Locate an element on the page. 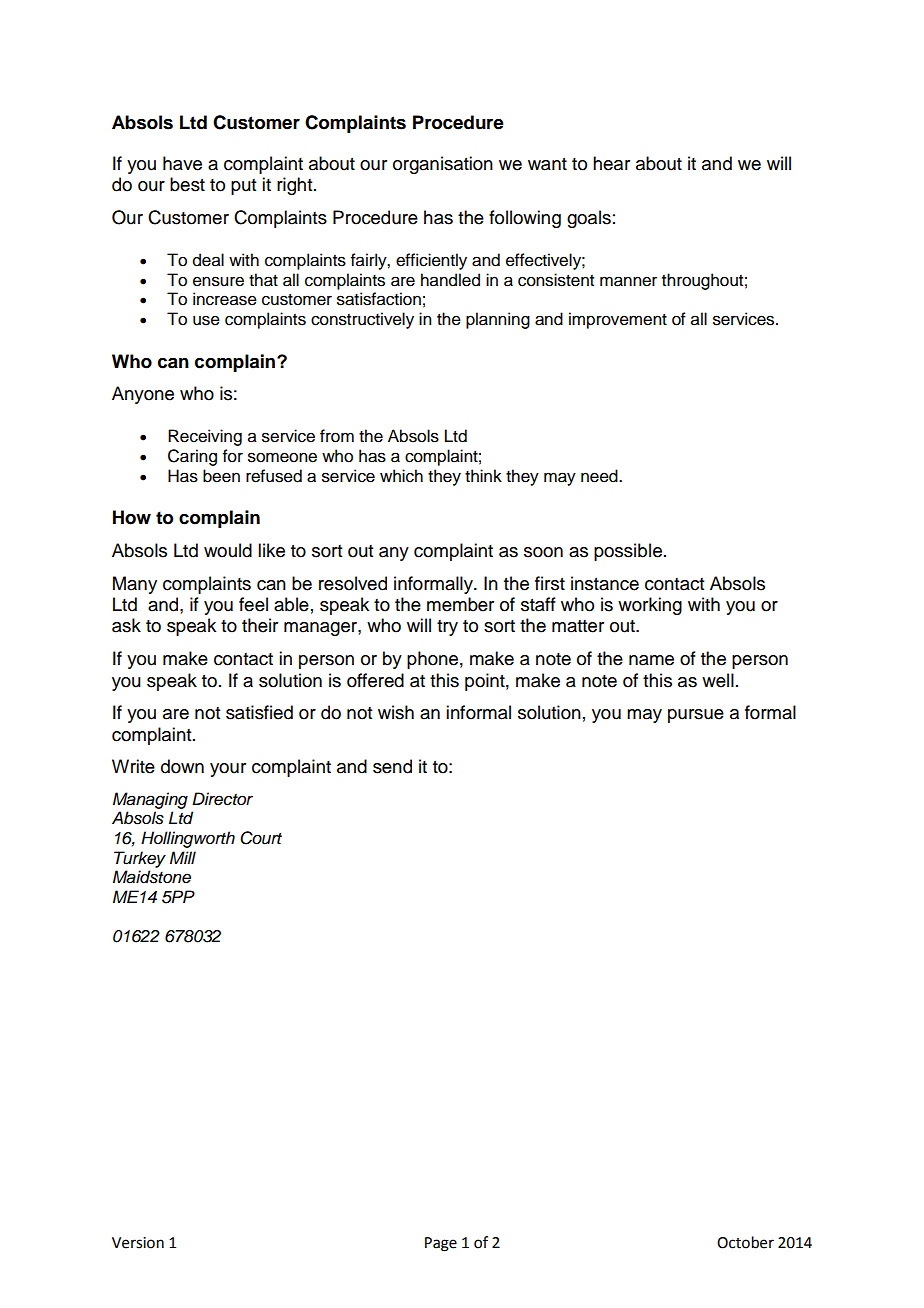 Image resolution: width=924 pixels, height=1308 pixels. Version is located at coordinates (138, 1243).
